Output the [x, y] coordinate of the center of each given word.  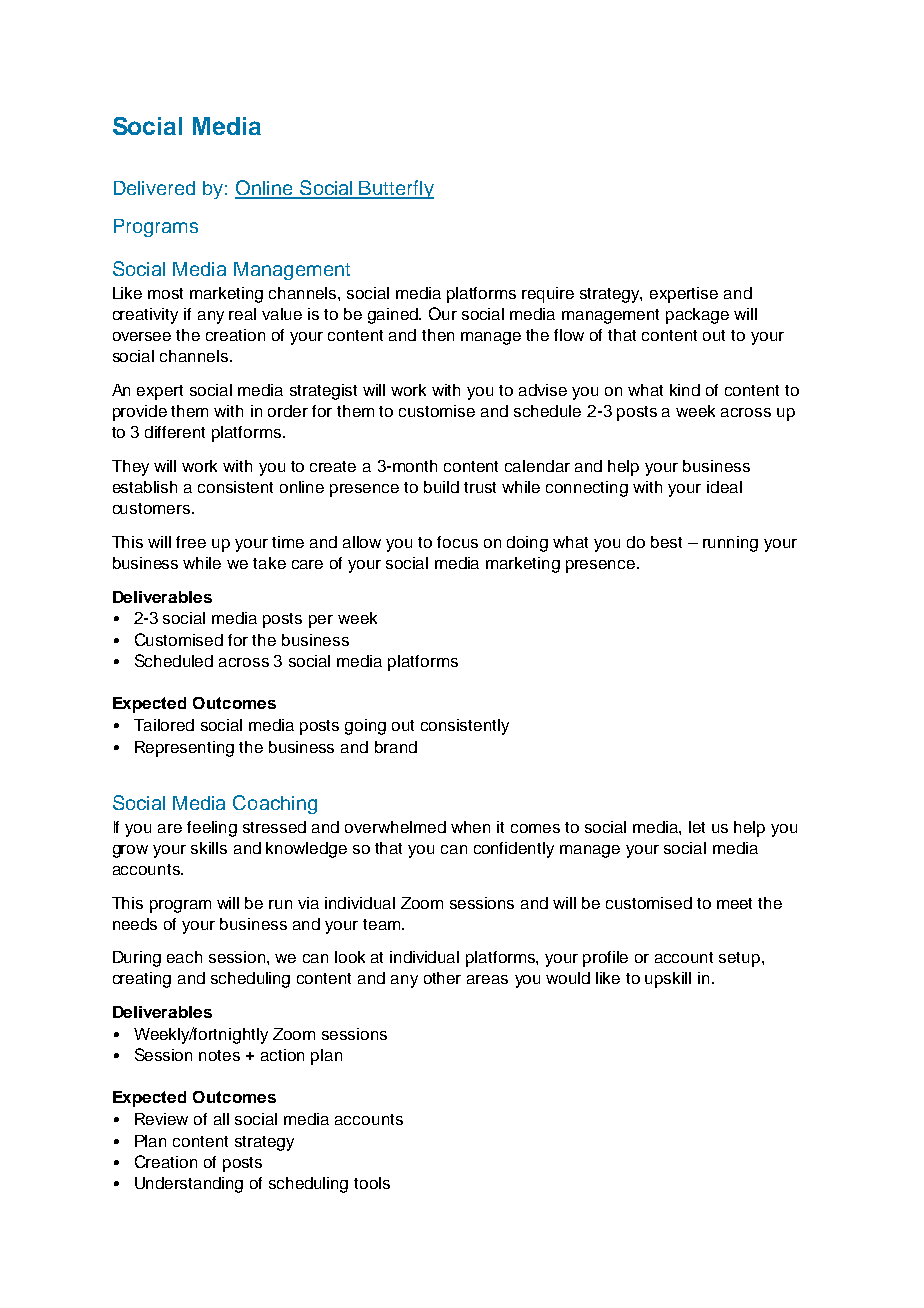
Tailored [164, 725]
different [175, 432]
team [383, 924]
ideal [724, 487]
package [697, 316]
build [441, 487]
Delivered [154, 188]
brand [396, 747]
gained [394, 316]
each [184, 957]
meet [734, 903]
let [697, 827]
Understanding [189, 1185]
